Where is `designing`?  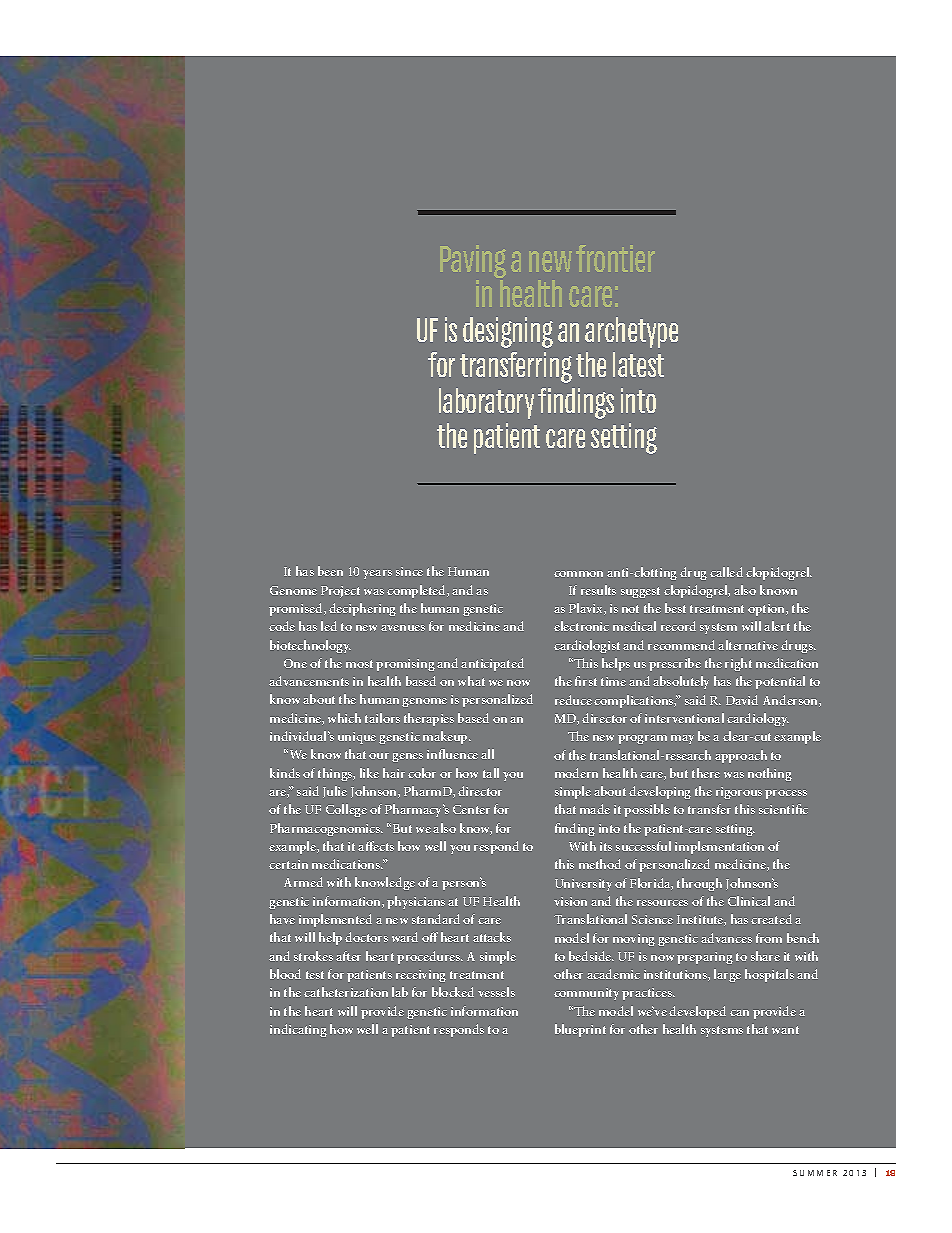 designing is located at coordinates (508, 332).
